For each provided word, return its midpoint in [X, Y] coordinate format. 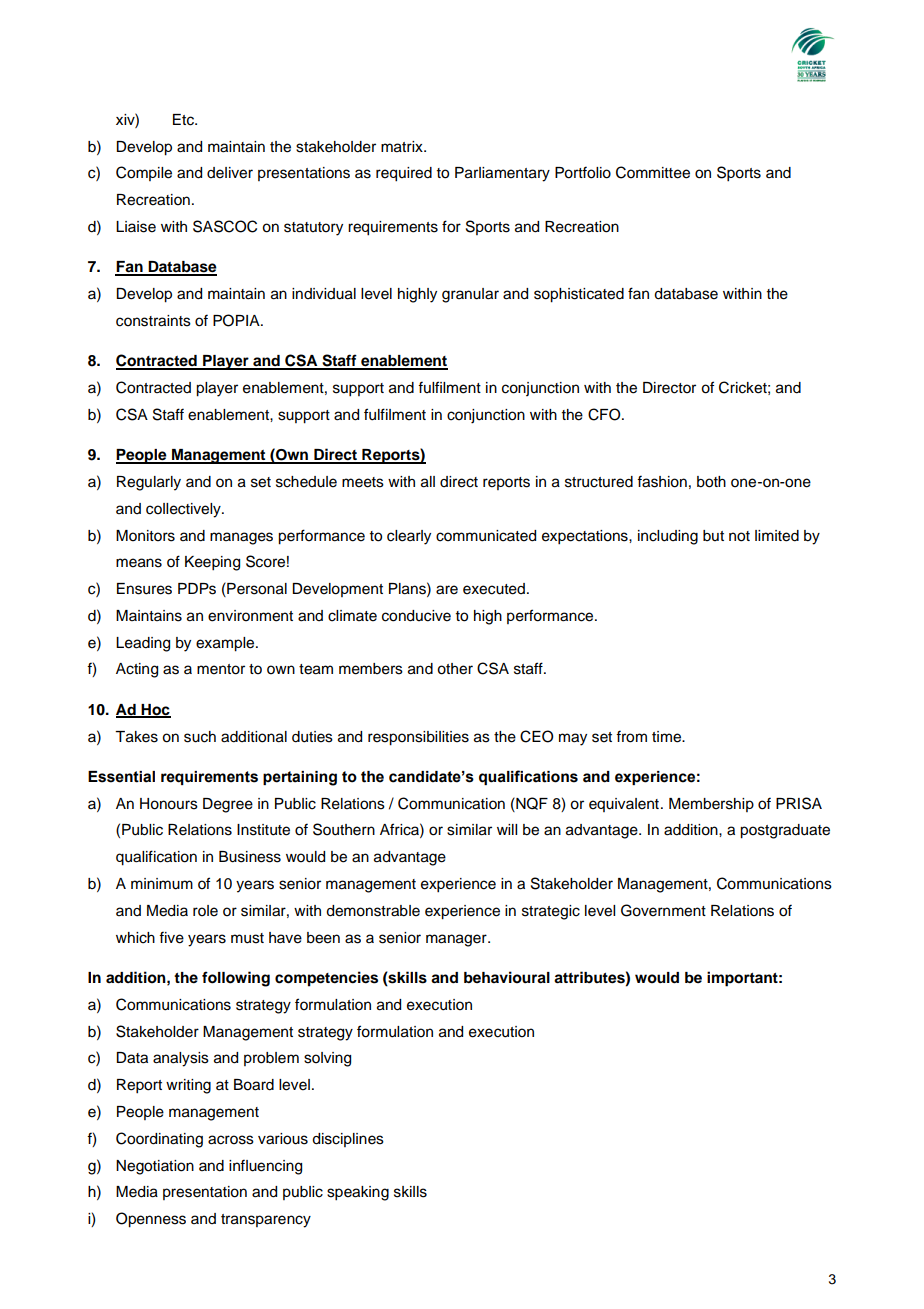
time [667, 737]
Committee [653, 172]
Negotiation [155, 1167]
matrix [403, 147]
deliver [230, 173]
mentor [221, 669]
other [455, 669]
